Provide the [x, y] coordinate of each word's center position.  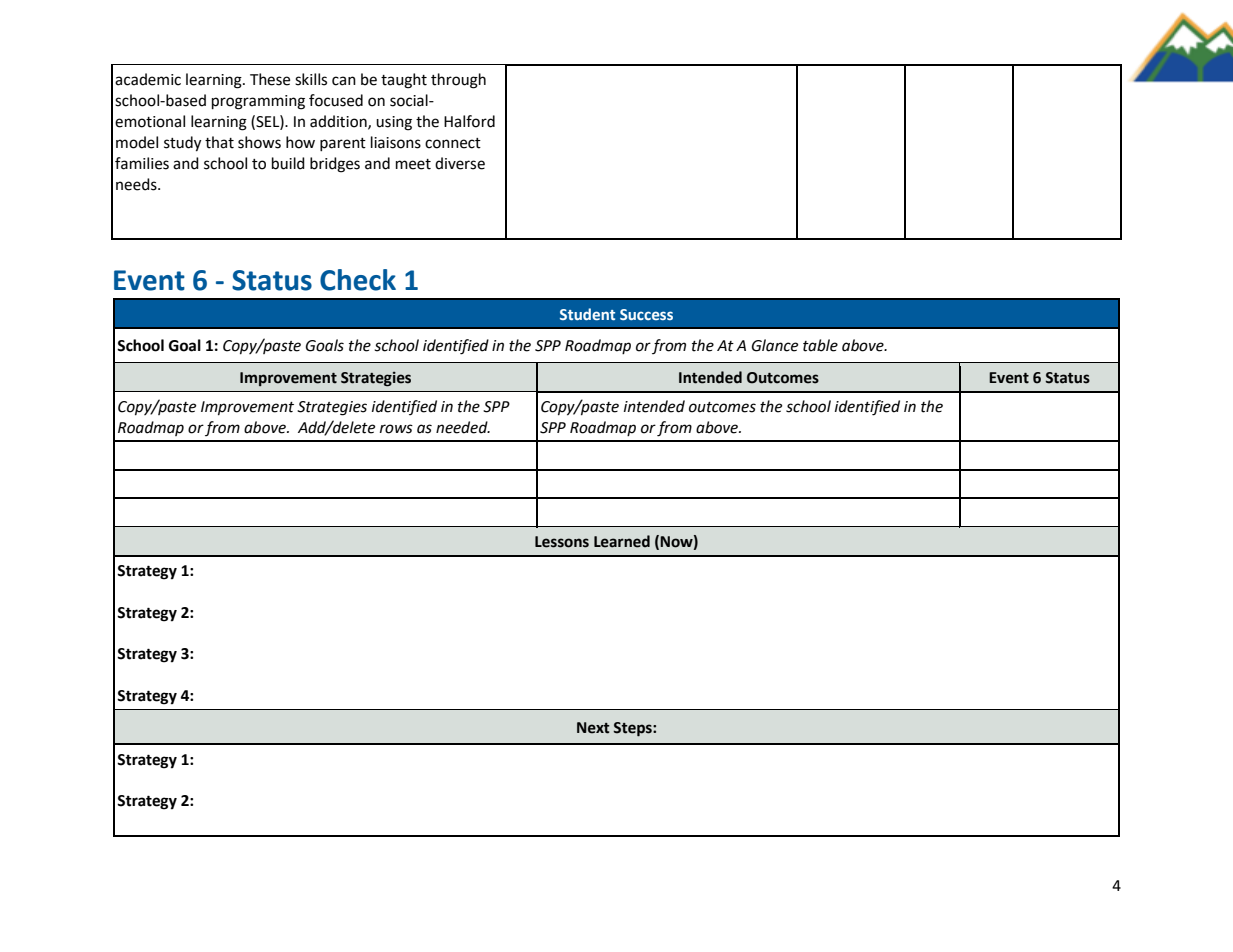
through [458, 81]
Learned [622, 541]
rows [396, 429]
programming [258, 102]
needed [463, 427]
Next [593, 728]
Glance [775, 345]
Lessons [562, 542]
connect [453, 143]
